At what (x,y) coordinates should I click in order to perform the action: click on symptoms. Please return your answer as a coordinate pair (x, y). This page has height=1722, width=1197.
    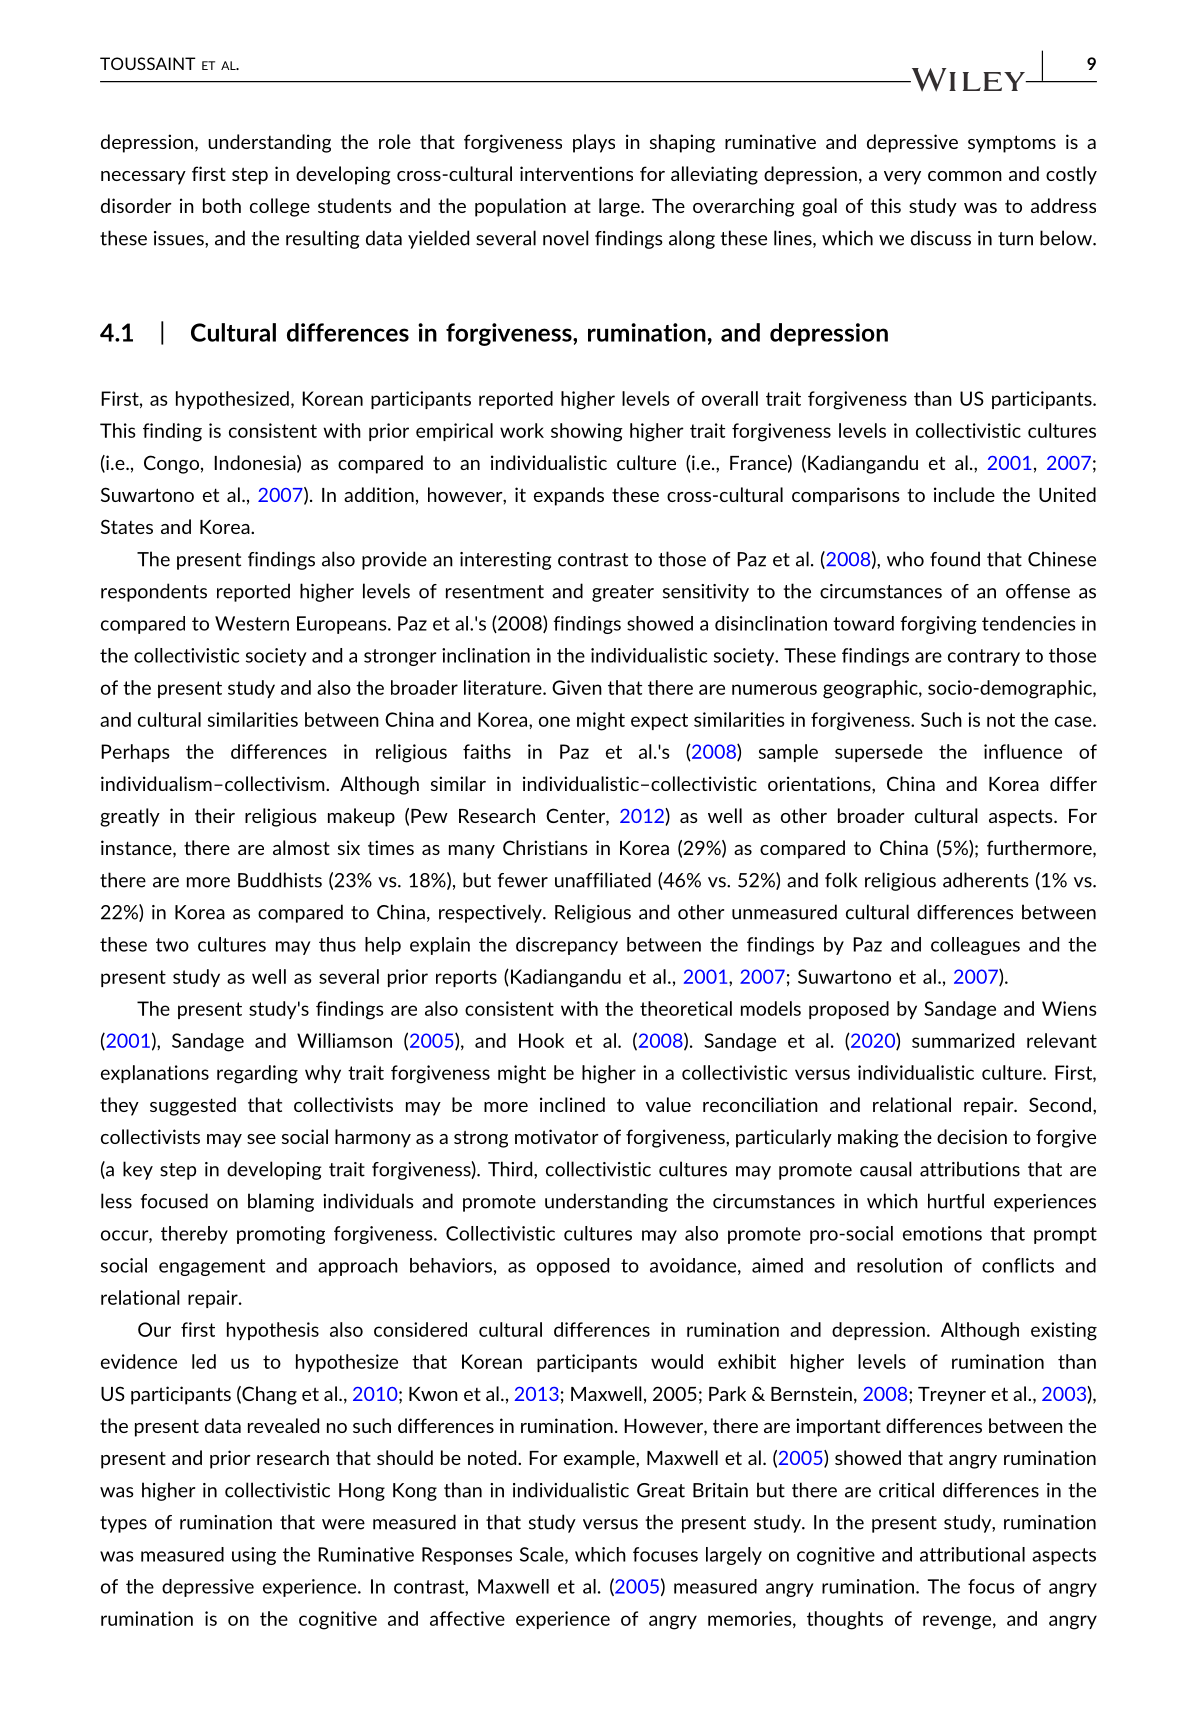
    Looking at the image, I should click on (1012, 144).
